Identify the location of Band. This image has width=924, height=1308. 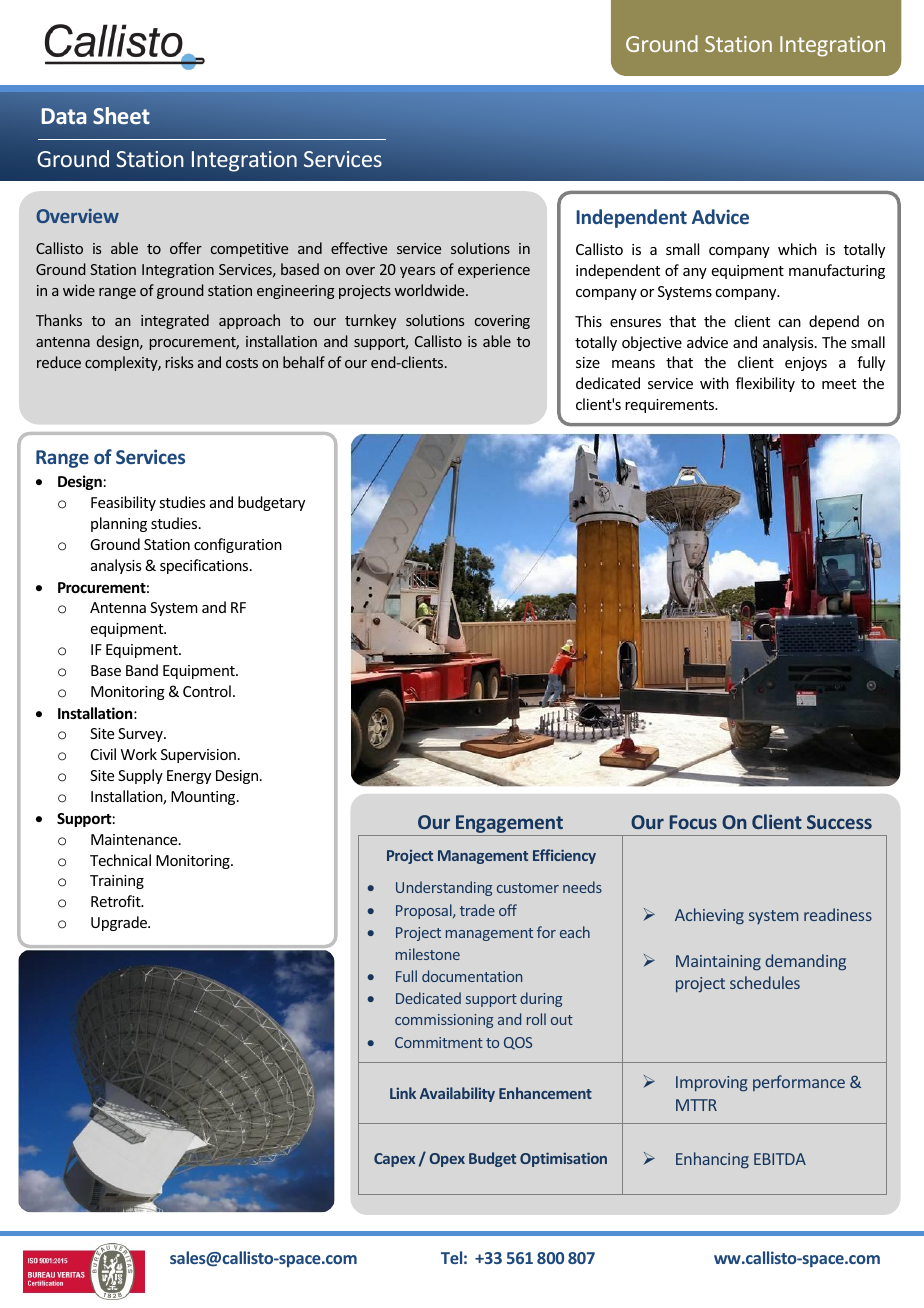
(142, 670).
